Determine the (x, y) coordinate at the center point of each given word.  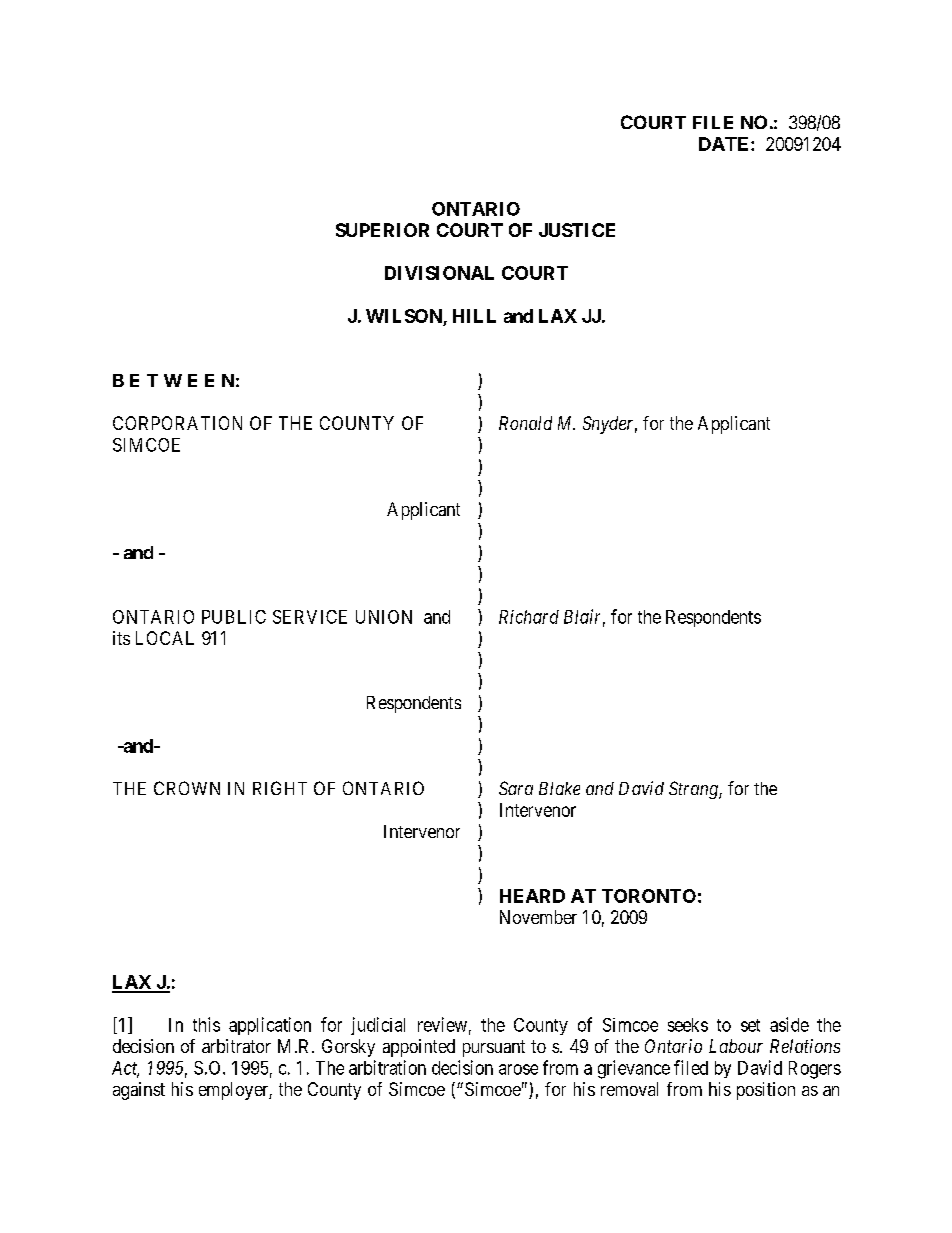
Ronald (525, 423)
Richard (529, 617)
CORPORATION (177, 423)
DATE (725, 144)
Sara (516, 788)
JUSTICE (577, 230)
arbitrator (236, 1046)
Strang (694, 790)
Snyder (610, 425)
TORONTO (649, 896)
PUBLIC (234, 617)
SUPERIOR (382, 230)
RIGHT (280, 788)
